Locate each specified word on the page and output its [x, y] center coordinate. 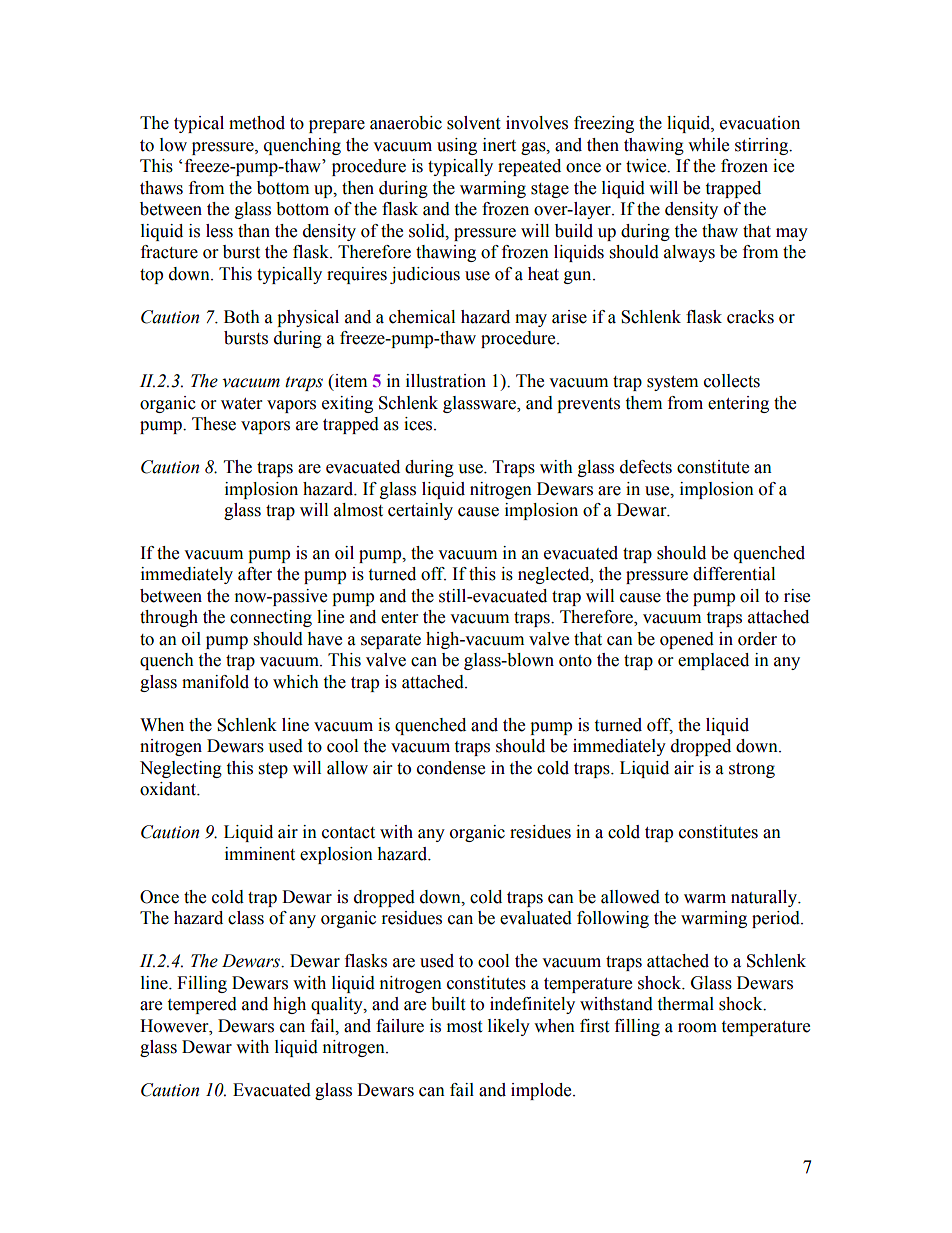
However [175, 1026]
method [257, 123]
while [708, 145]
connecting [271, 618]
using [457, 146]
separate [391, 641]
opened [687, 640]
